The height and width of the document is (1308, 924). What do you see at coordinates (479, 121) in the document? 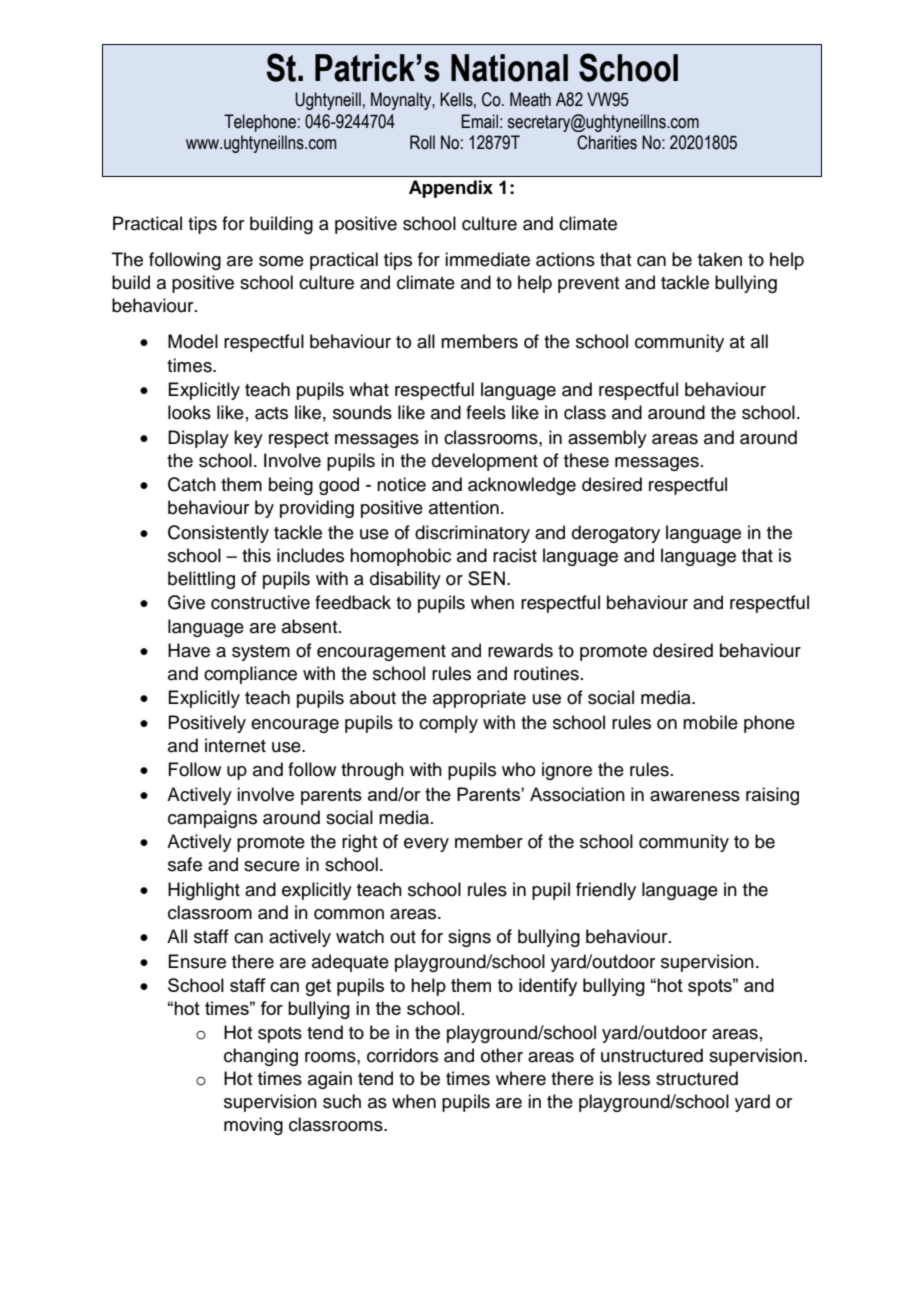
I see `Email` at bounding box center [479, 121].
